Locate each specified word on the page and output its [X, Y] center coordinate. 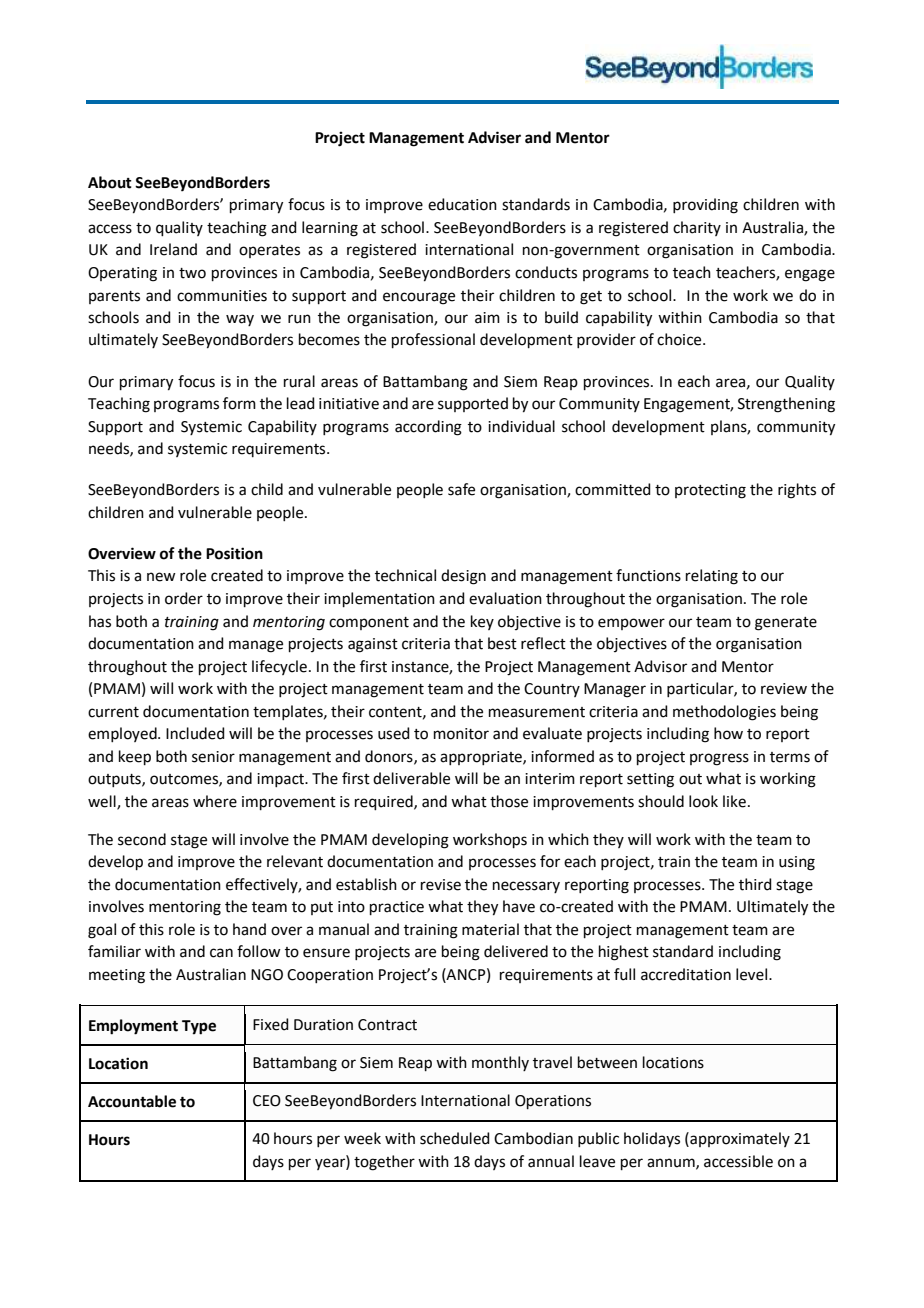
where [215, 801]
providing [705, 206]
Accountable [132, 1101]
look [703, 801]
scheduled [455, 1138]
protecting [710, 491]
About [110, 182]
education [462, 204]
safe [461, 489]
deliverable [411, 778]
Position [234, 553]
